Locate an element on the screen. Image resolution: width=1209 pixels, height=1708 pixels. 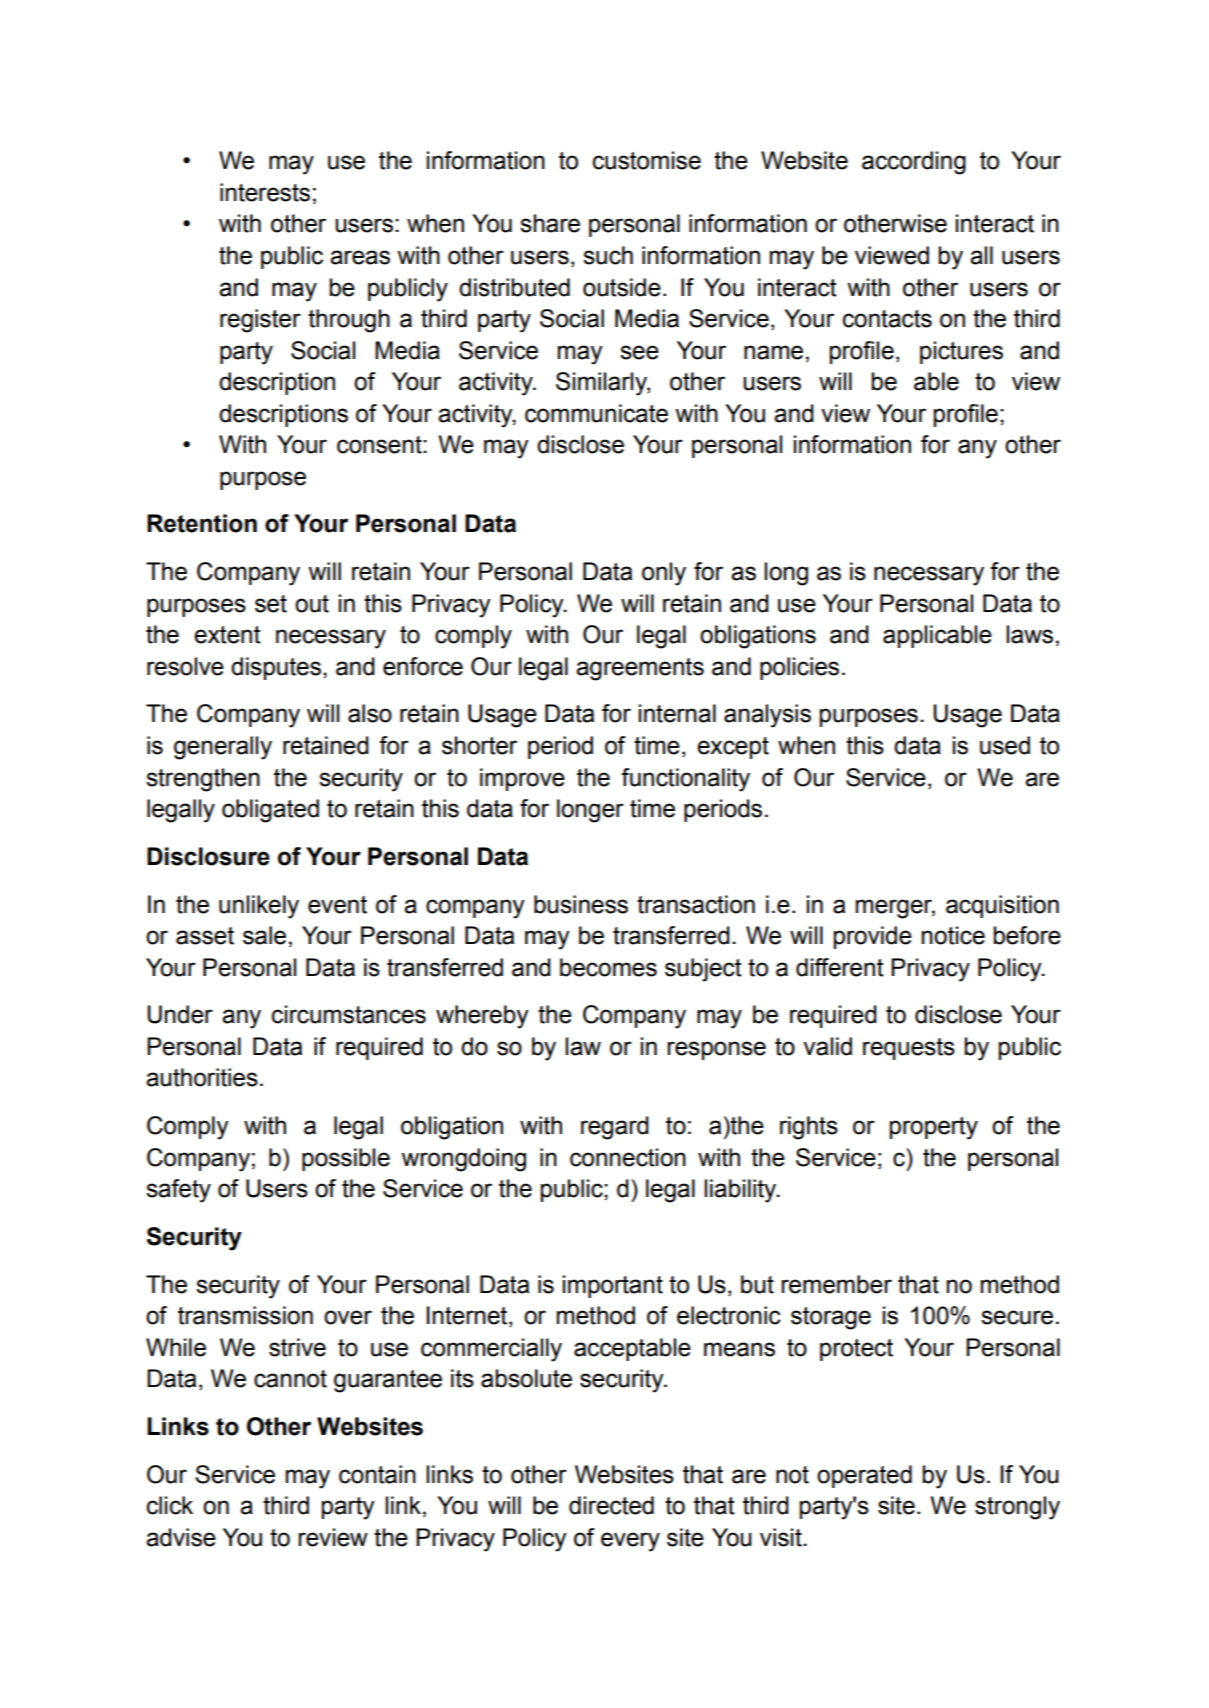
according is located at coordinates (914, 163).
